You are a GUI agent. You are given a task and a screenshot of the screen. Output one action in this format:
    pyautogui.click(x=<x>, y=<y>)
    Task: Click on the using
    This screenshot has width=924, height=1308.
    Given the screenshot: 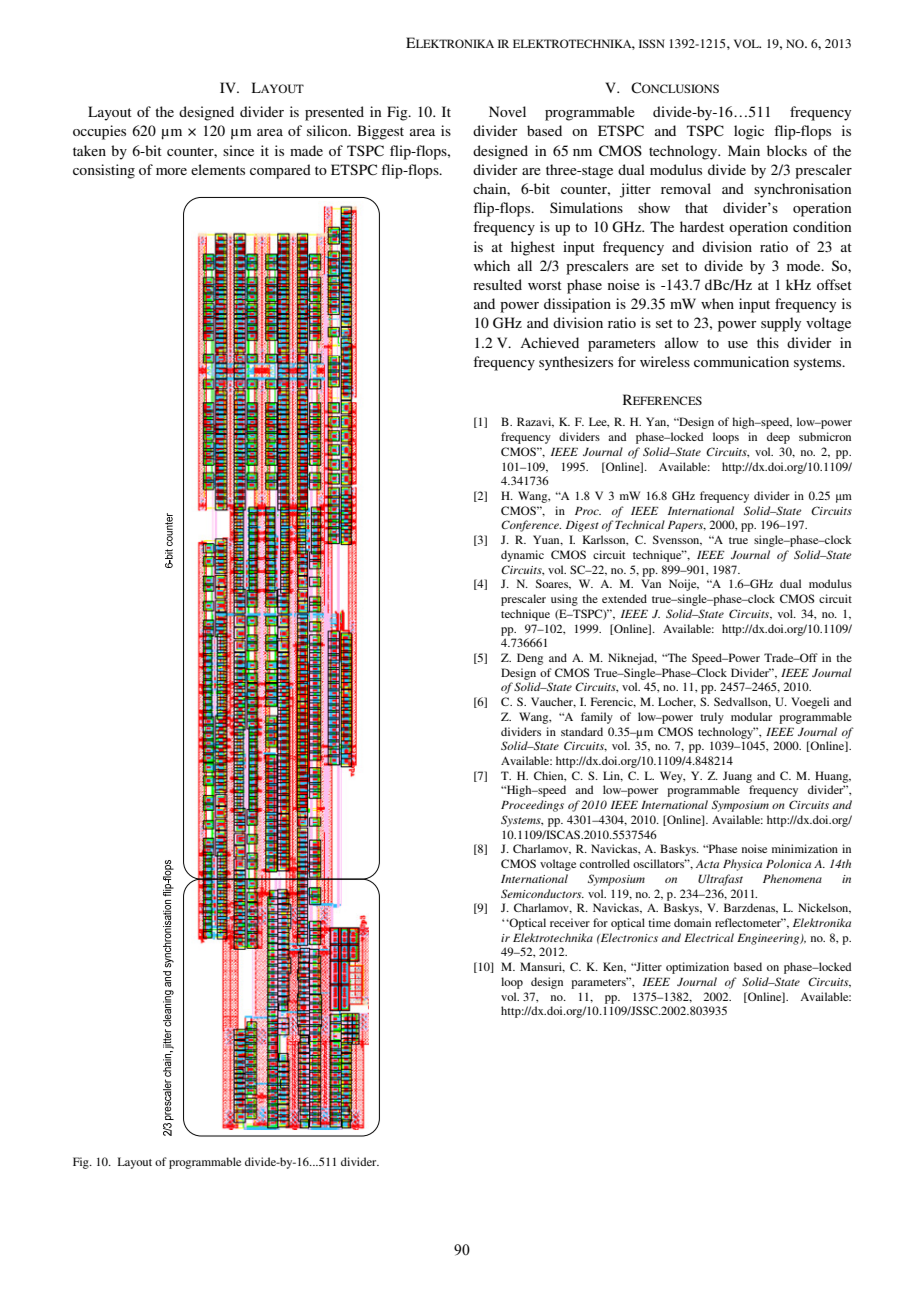 What is the action you would take?
    pyautogui.click(x=564, y=600)
